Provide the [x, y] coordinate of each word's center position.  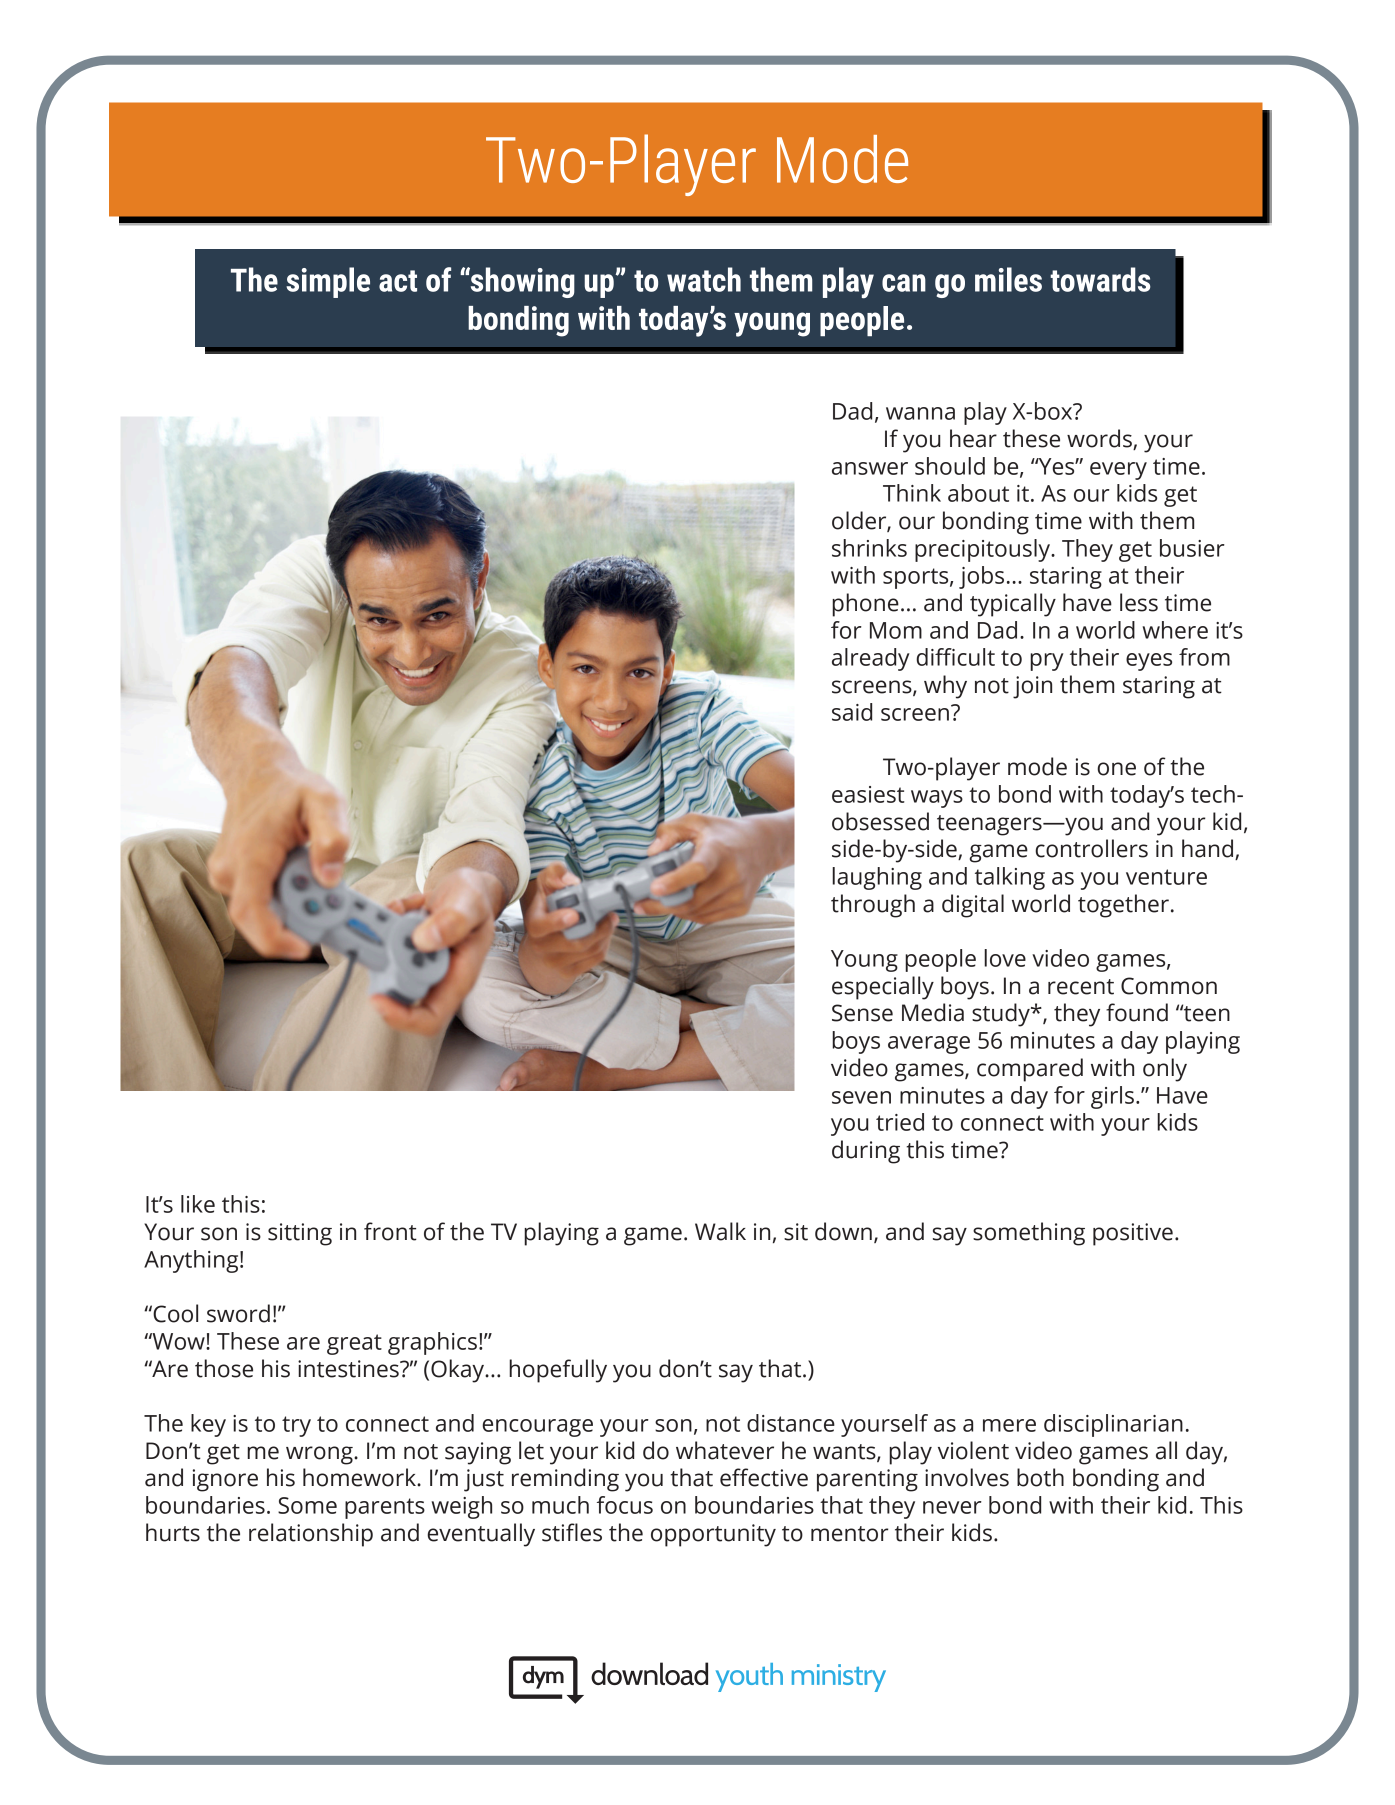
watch [704, 279]
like [198, 1204]
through [873, 906]
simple [328, 282]
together [1123, 906]
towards [1100, 279]
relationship [311, 1535]
